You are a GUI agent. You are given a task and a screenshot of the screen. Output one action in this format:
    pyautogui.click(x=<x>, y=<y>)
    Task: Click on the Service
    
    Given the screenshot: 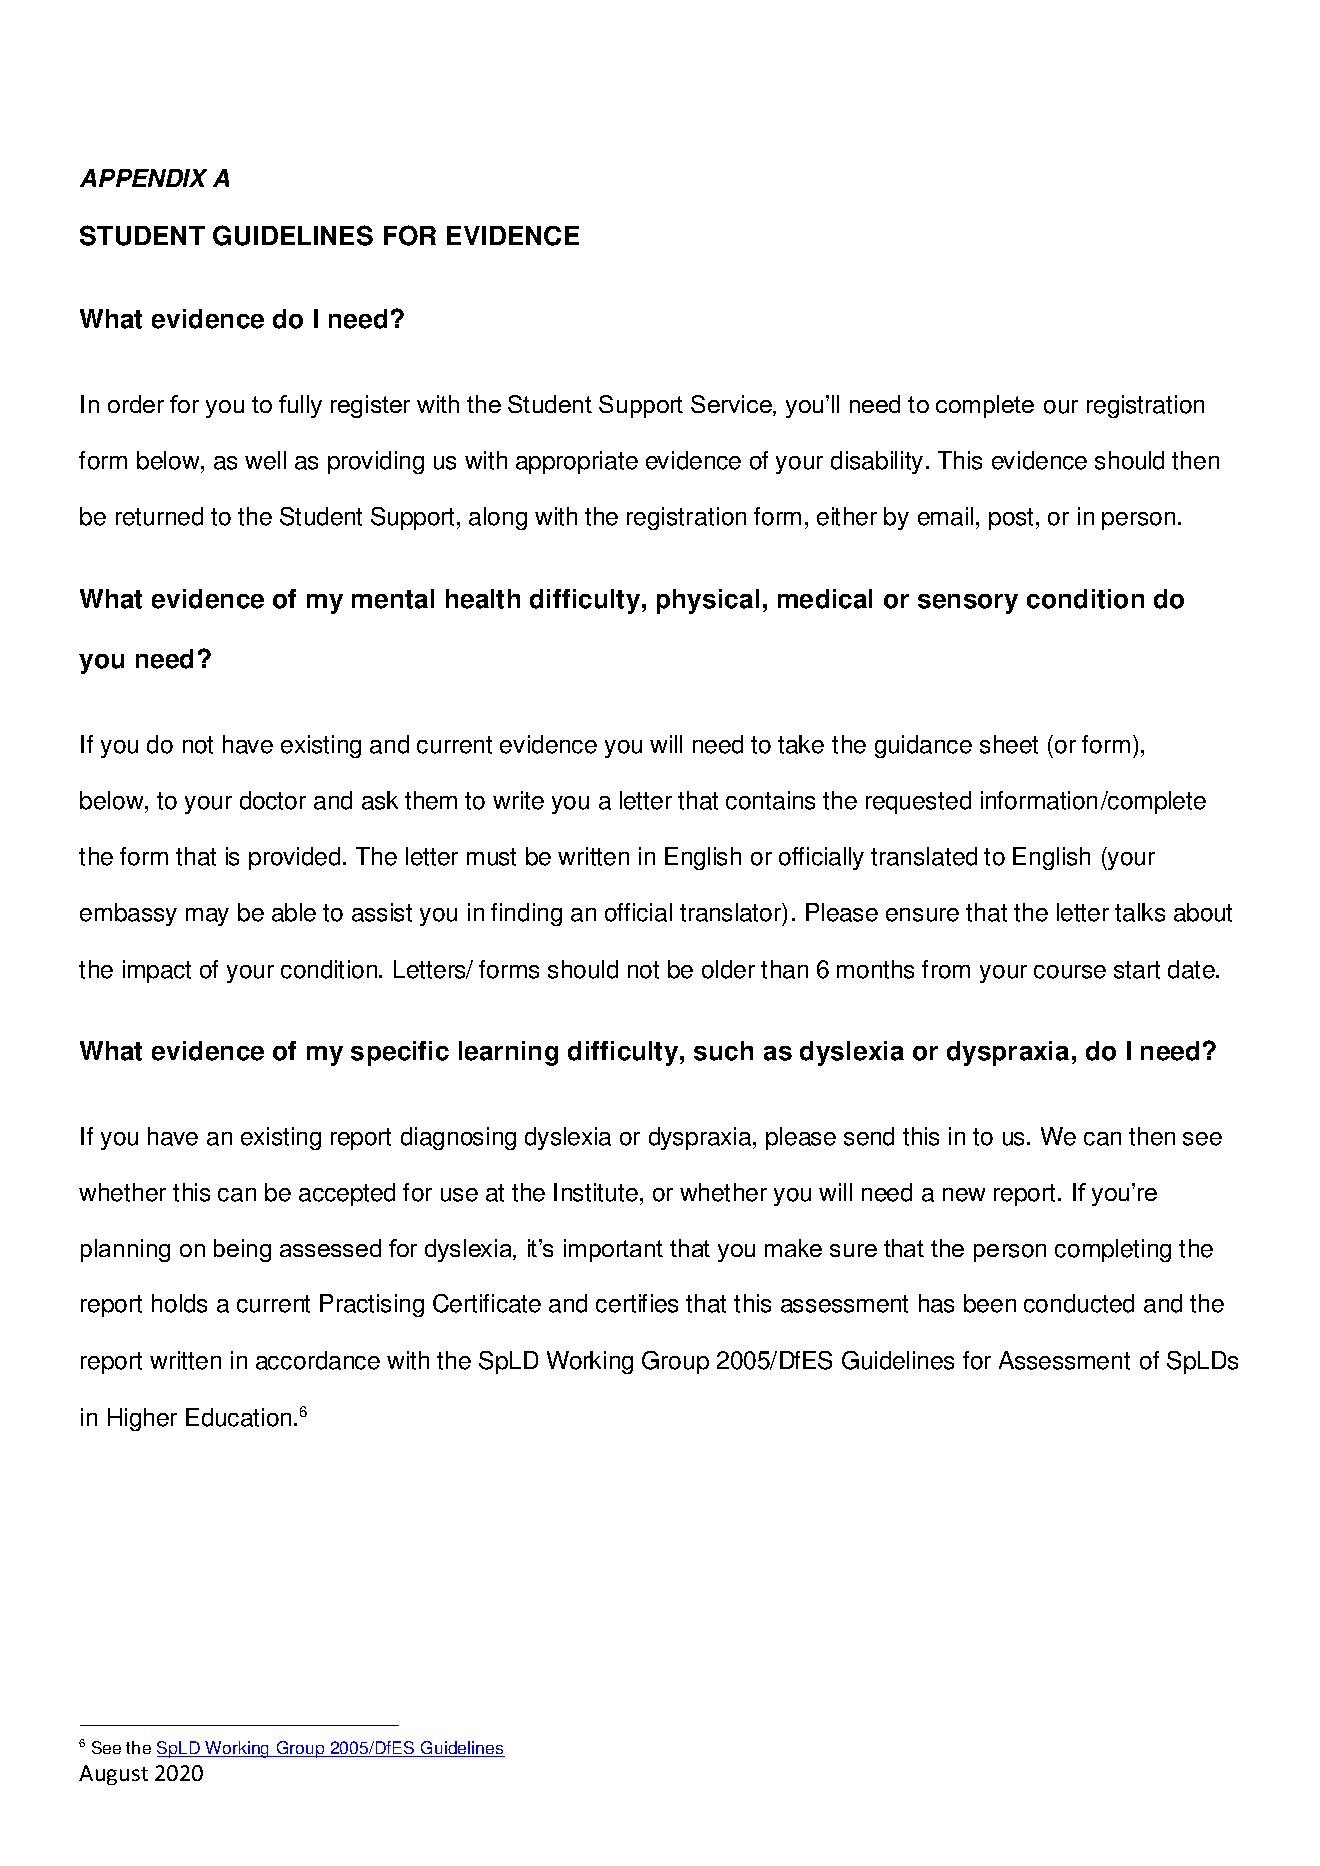 What is the action you would take?
    pyautogui.click(x=732, y=405)
